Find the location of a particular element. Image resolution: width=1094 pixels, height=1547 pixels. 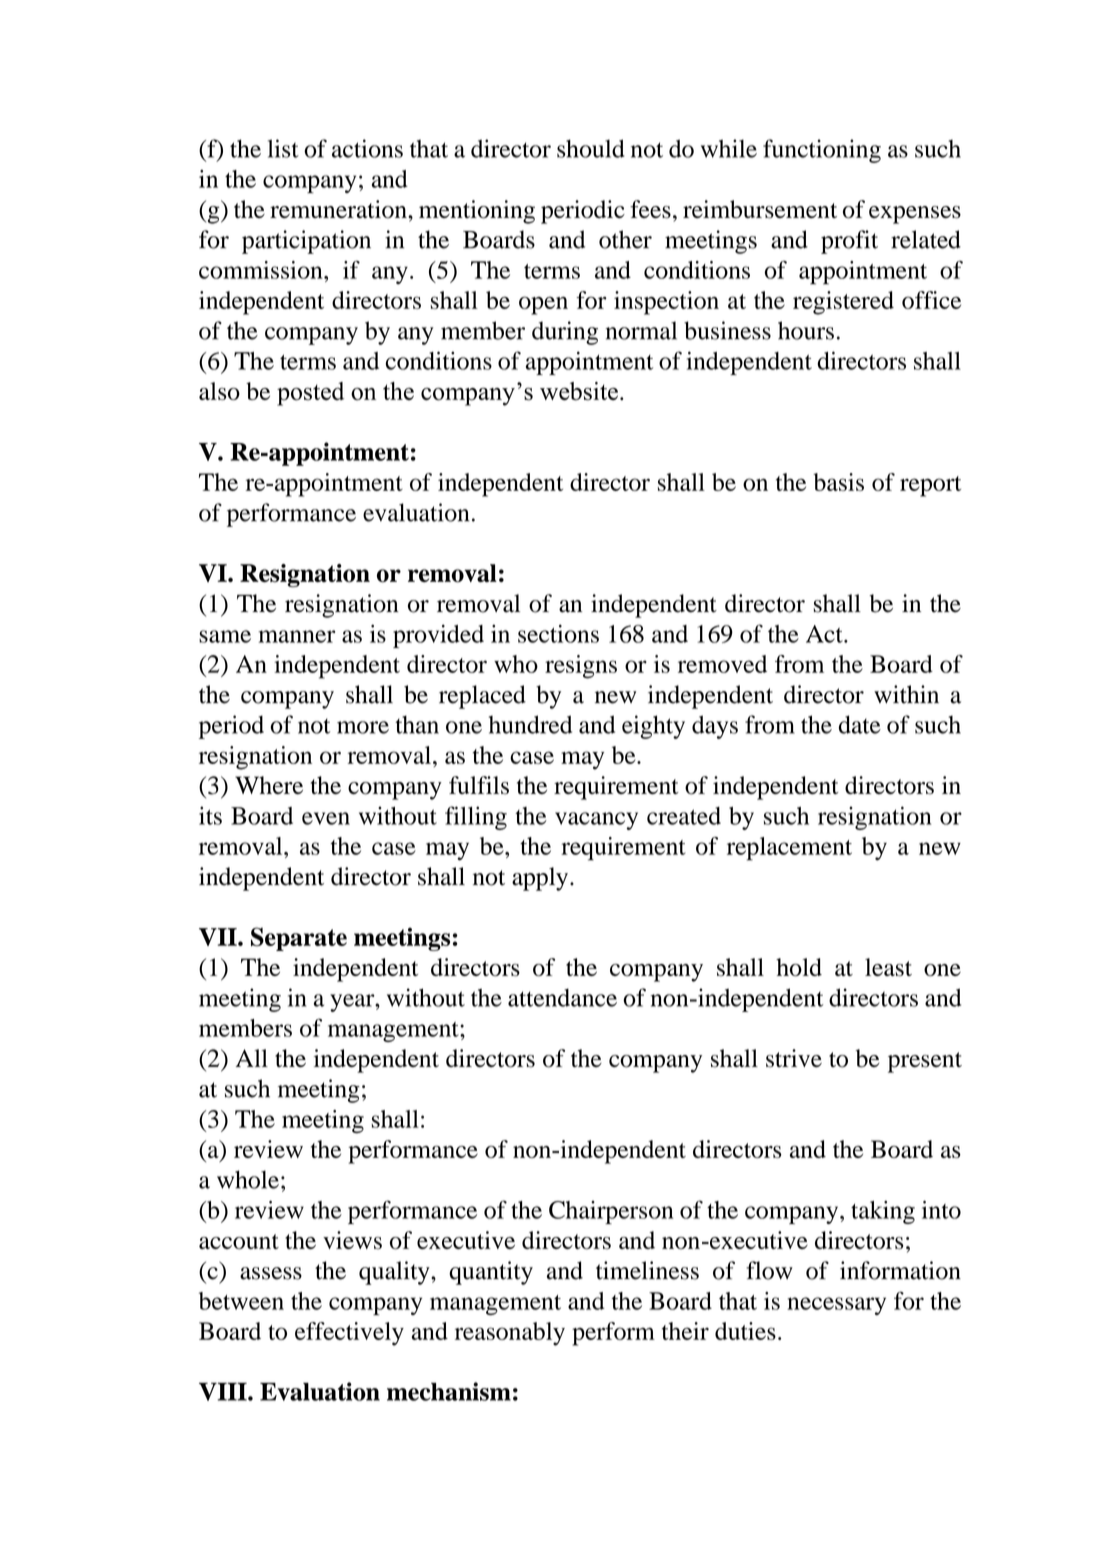

effectively is located at coordinates (349, 1334).
